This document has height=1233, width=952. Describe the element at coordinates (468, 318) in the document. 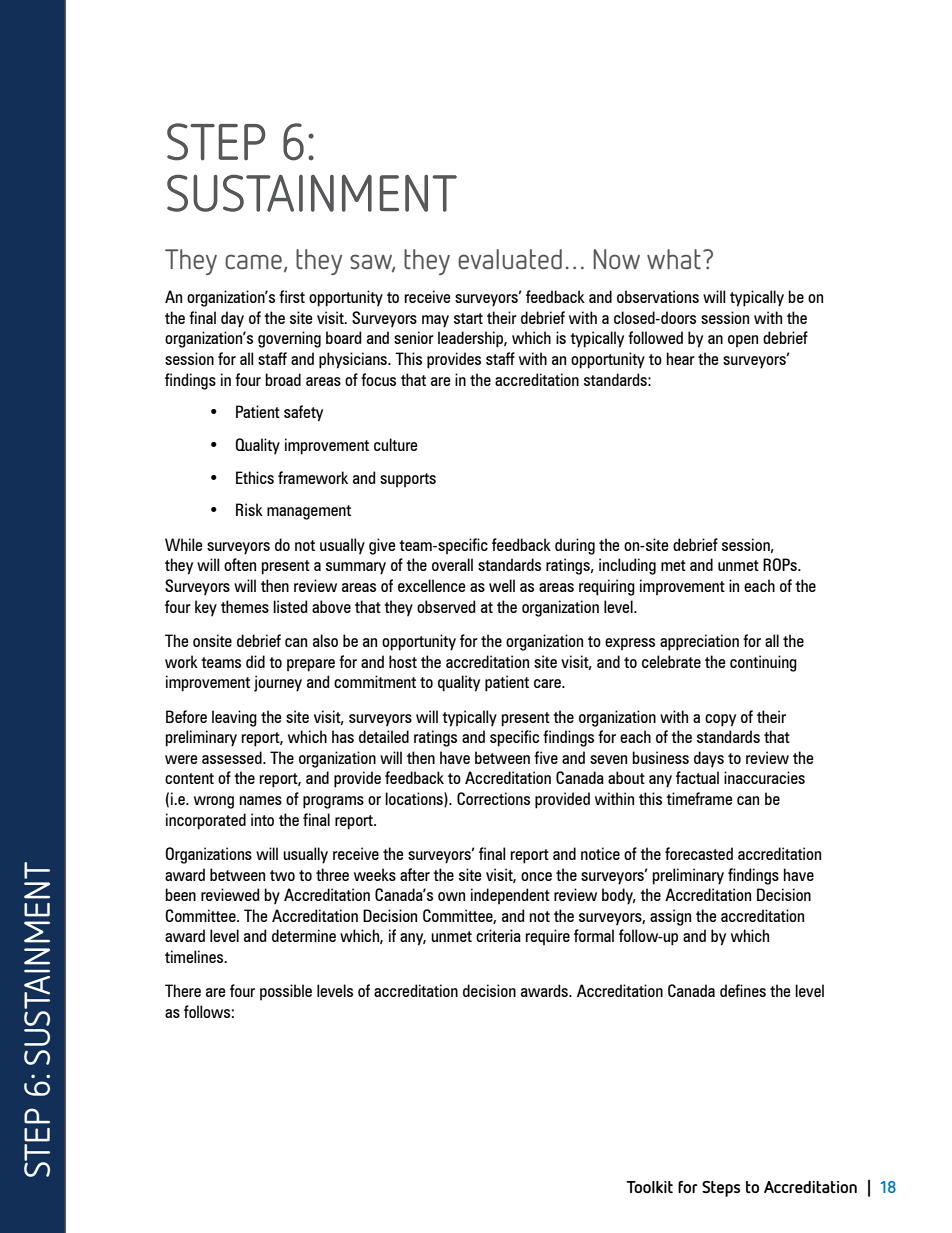

I see `start` at that location.
